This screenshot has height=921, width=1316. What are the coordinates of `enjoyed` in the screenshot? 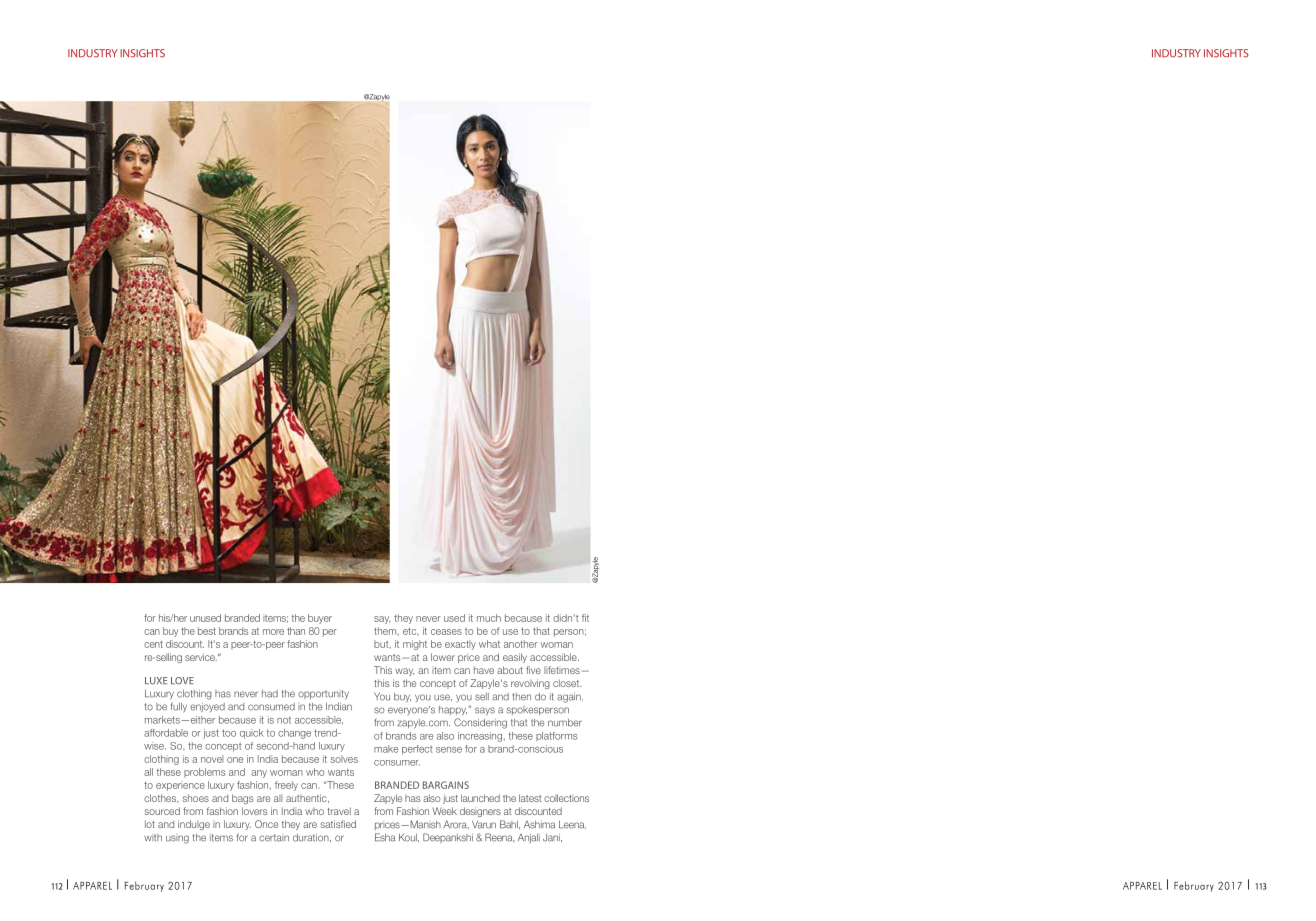 It's located at (207, 707).
